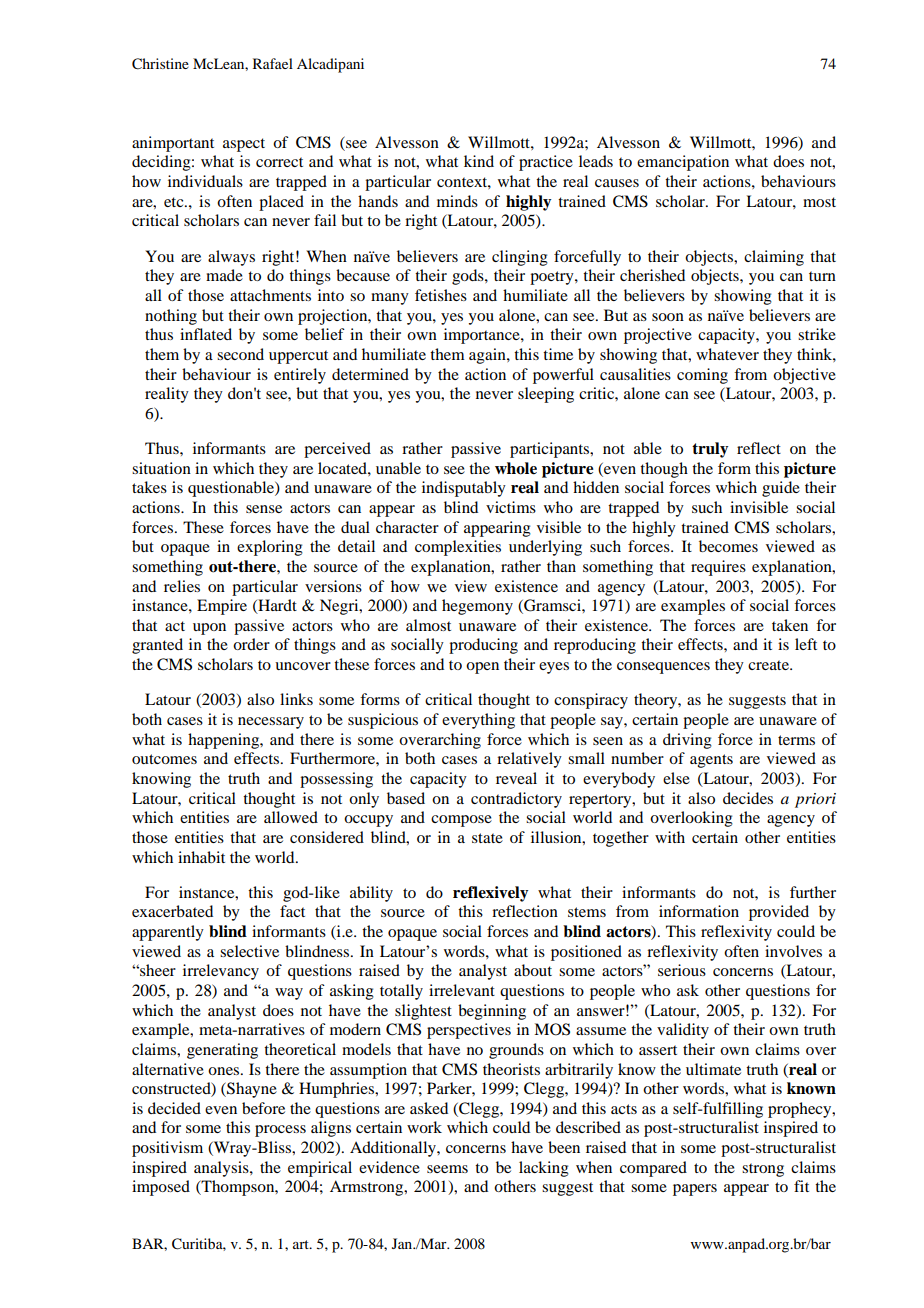 This screenshot has height=1308, width=924. What do you see at coordinates (477, 607) in the screenshot?
I see `hegemony` at bounding box center [477, 607].
